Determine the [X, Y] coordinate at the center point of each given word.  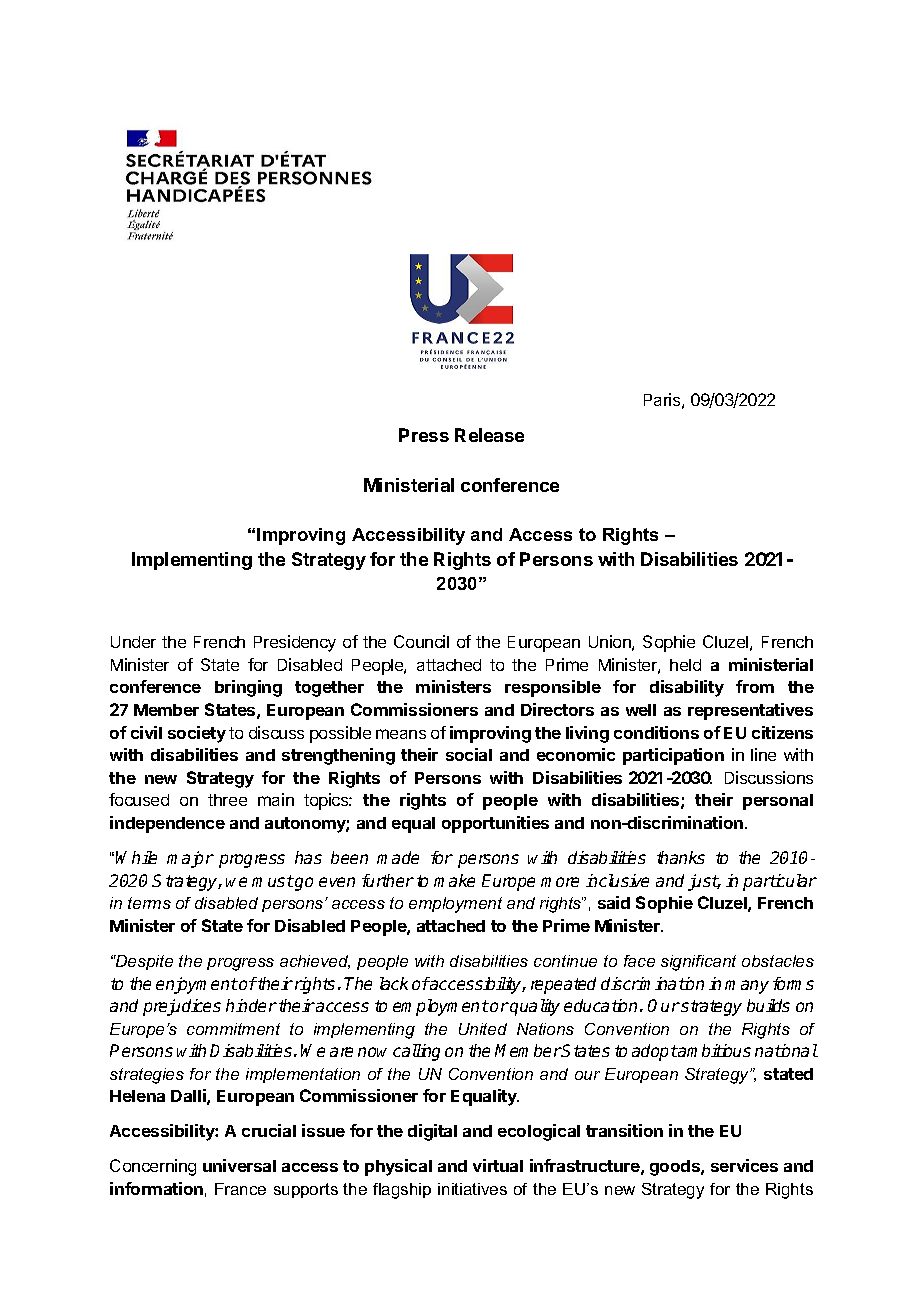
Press [424, 435]
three [227, 800]
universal [239, 1165]
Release [489, 435]
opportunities [495, 824]
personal [778, 802]
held [685, 665]
